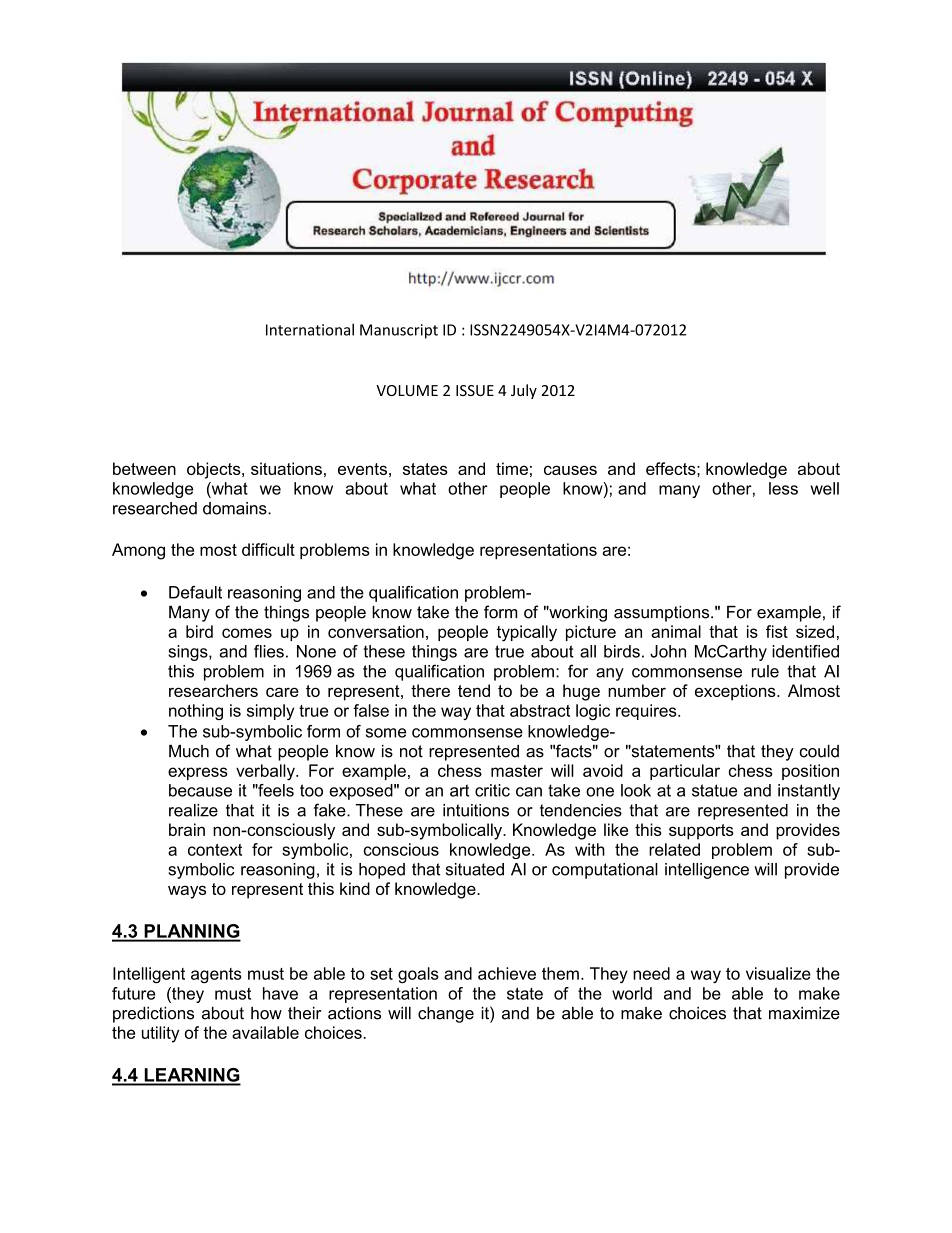 The image size is (952, 1233). Describe the element at coordinates (266, 1013) in the screenshot. I see `how` at that location.
